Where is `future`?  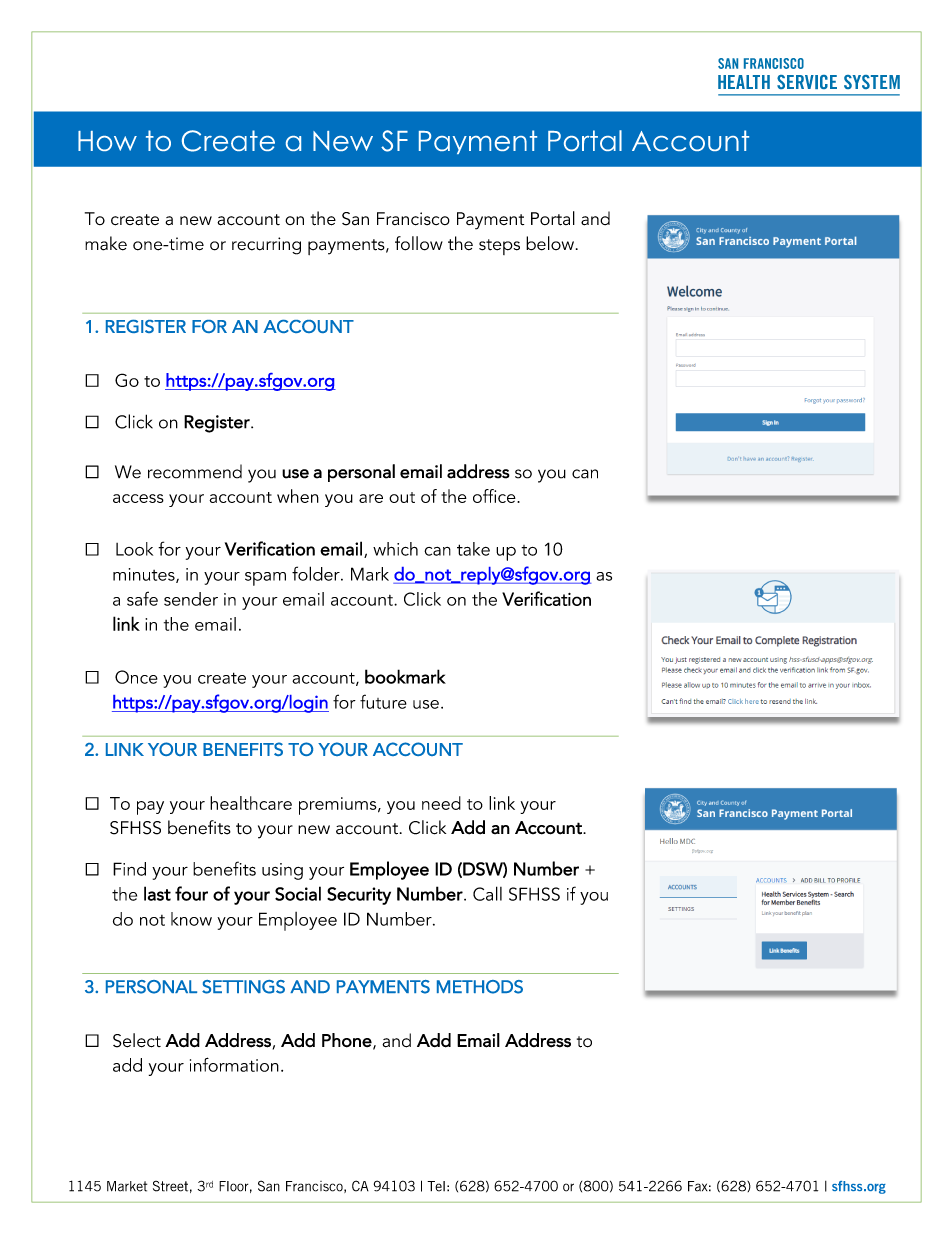
future is located at coordinates (383, 701).
